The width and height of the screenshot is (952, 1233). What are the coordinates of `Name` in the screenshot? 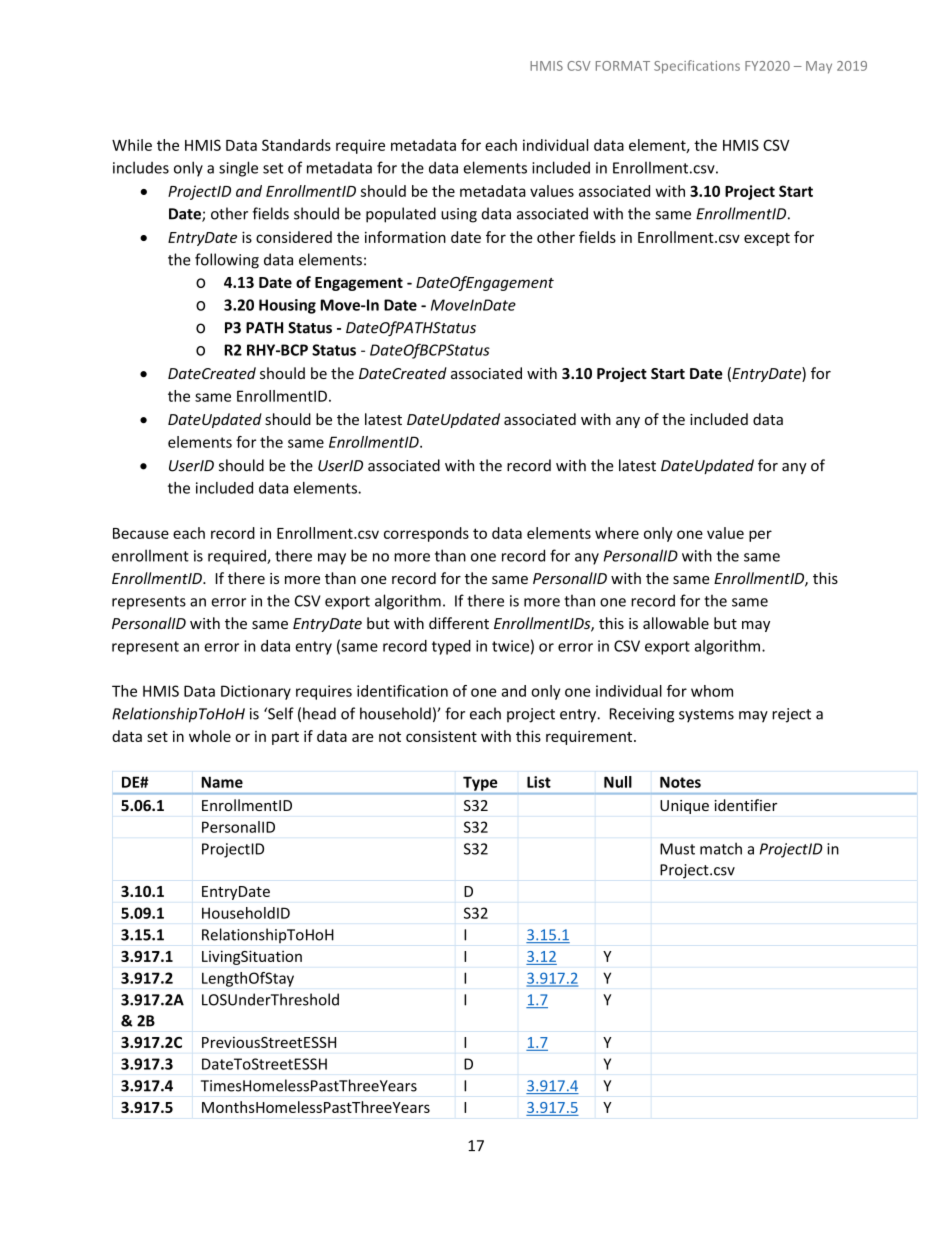 It's located at (222, 782).
